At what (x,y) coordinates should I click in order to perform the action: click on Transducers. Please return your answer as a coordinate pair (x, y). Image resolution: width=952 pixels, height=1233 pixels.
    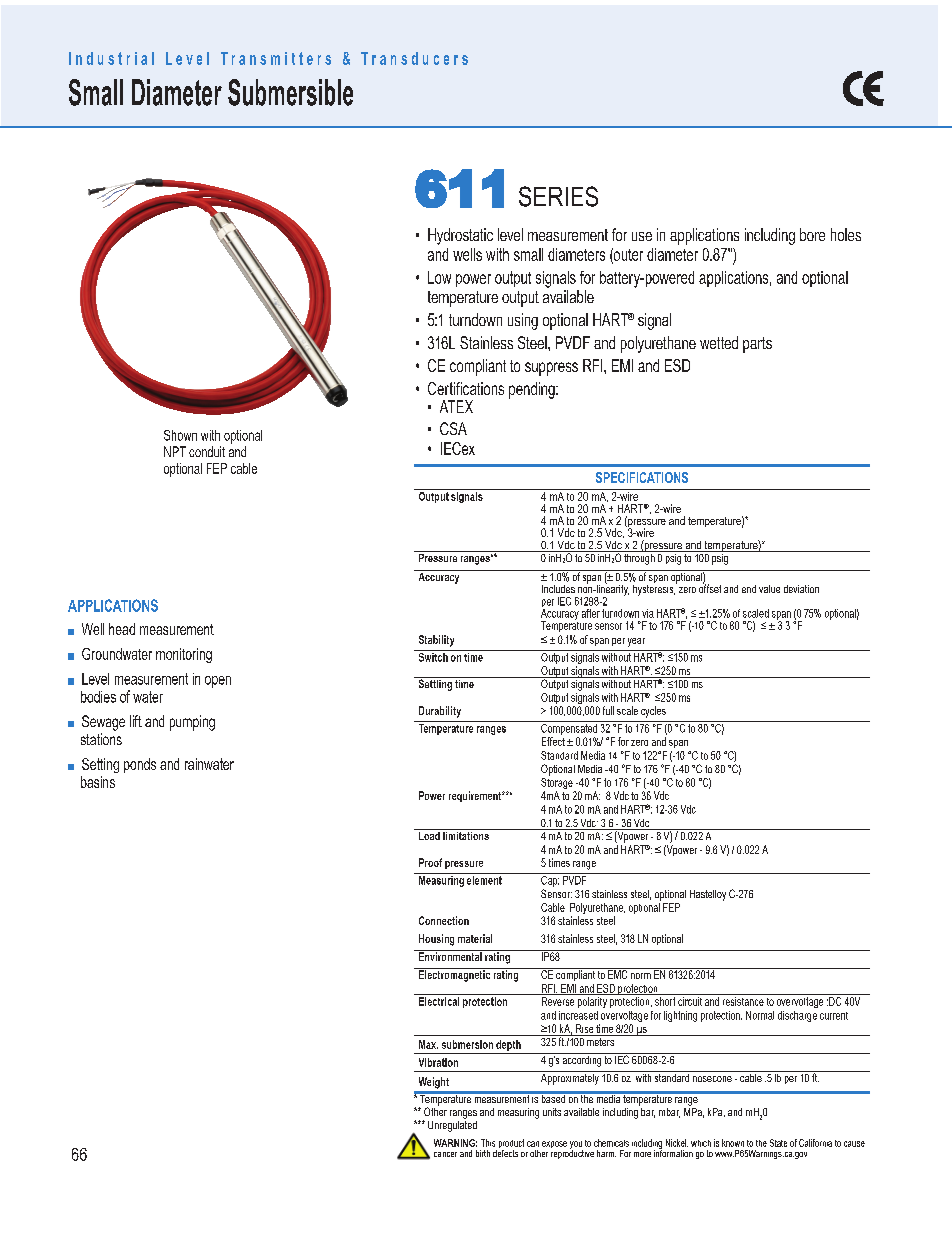
    Looking at the image, I should click on (414, 58).
